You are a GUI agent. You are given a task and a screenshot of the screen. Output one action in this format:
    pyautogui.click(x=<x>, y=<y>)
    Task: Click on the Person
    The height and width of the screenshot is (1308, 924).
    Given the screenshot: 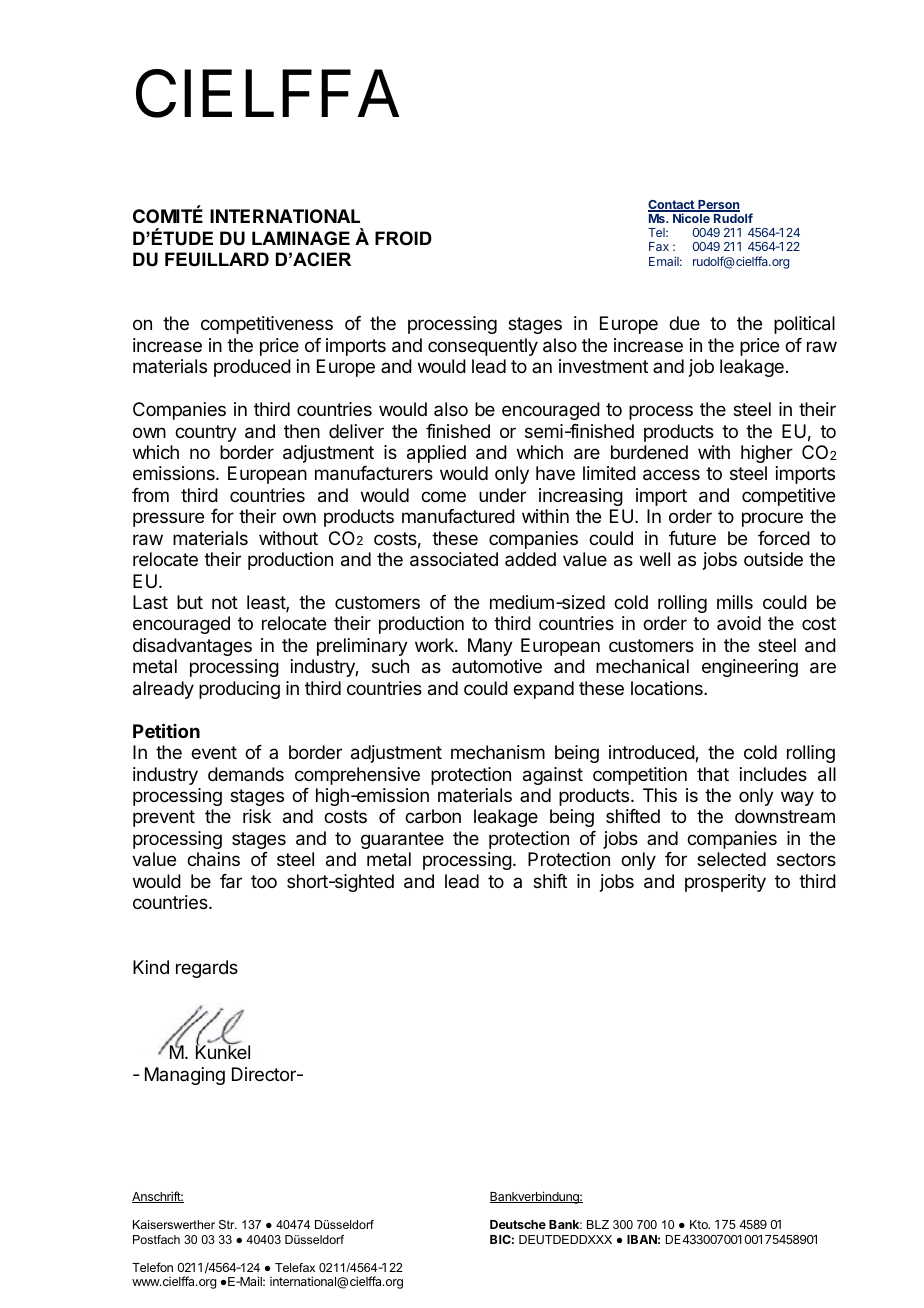 What is the action you would take?
    pyautogui.click(x=718, y=206)
